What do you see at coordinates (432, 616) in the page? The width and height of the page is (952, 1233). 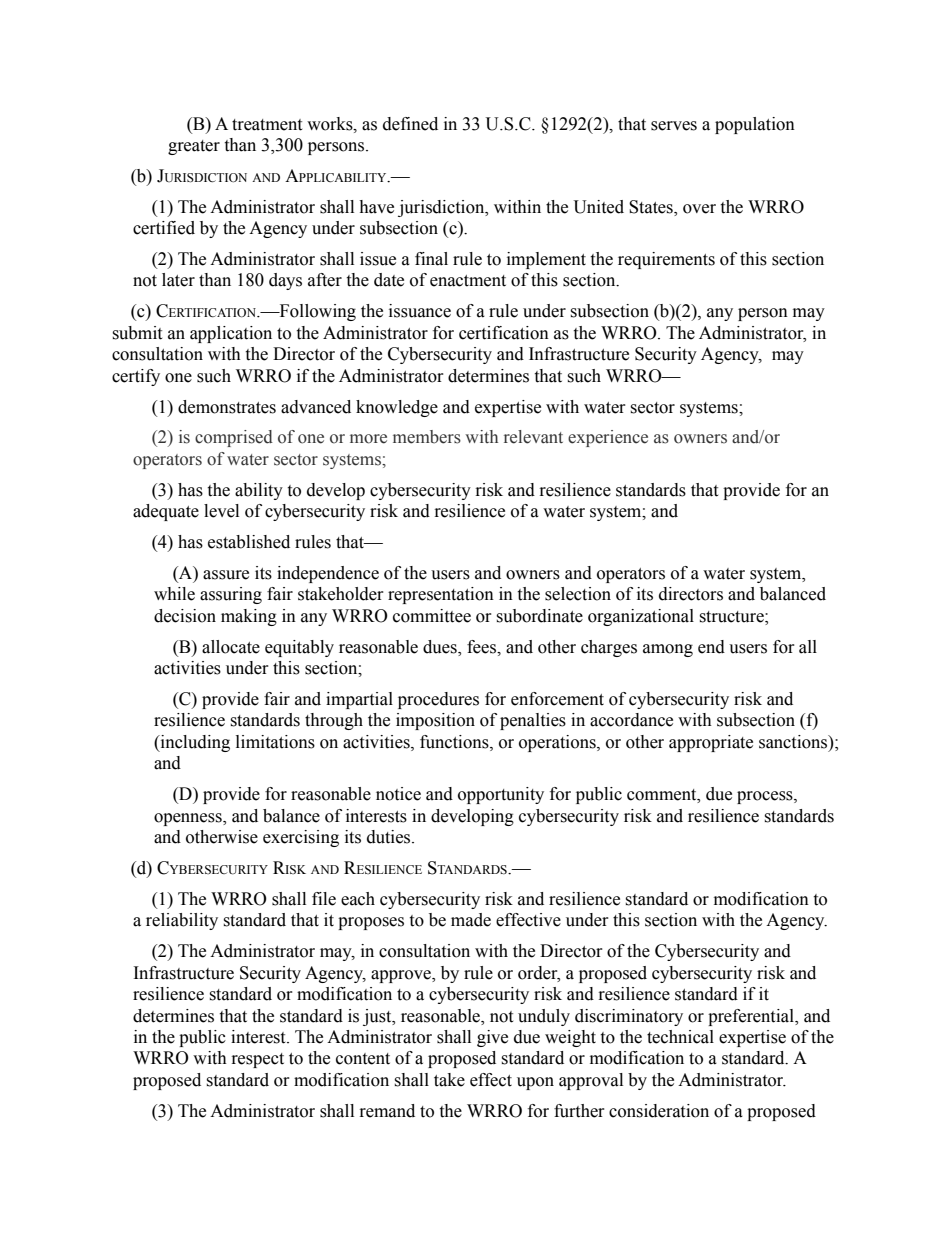 I see `committee` at bounding box center [432, 616].
